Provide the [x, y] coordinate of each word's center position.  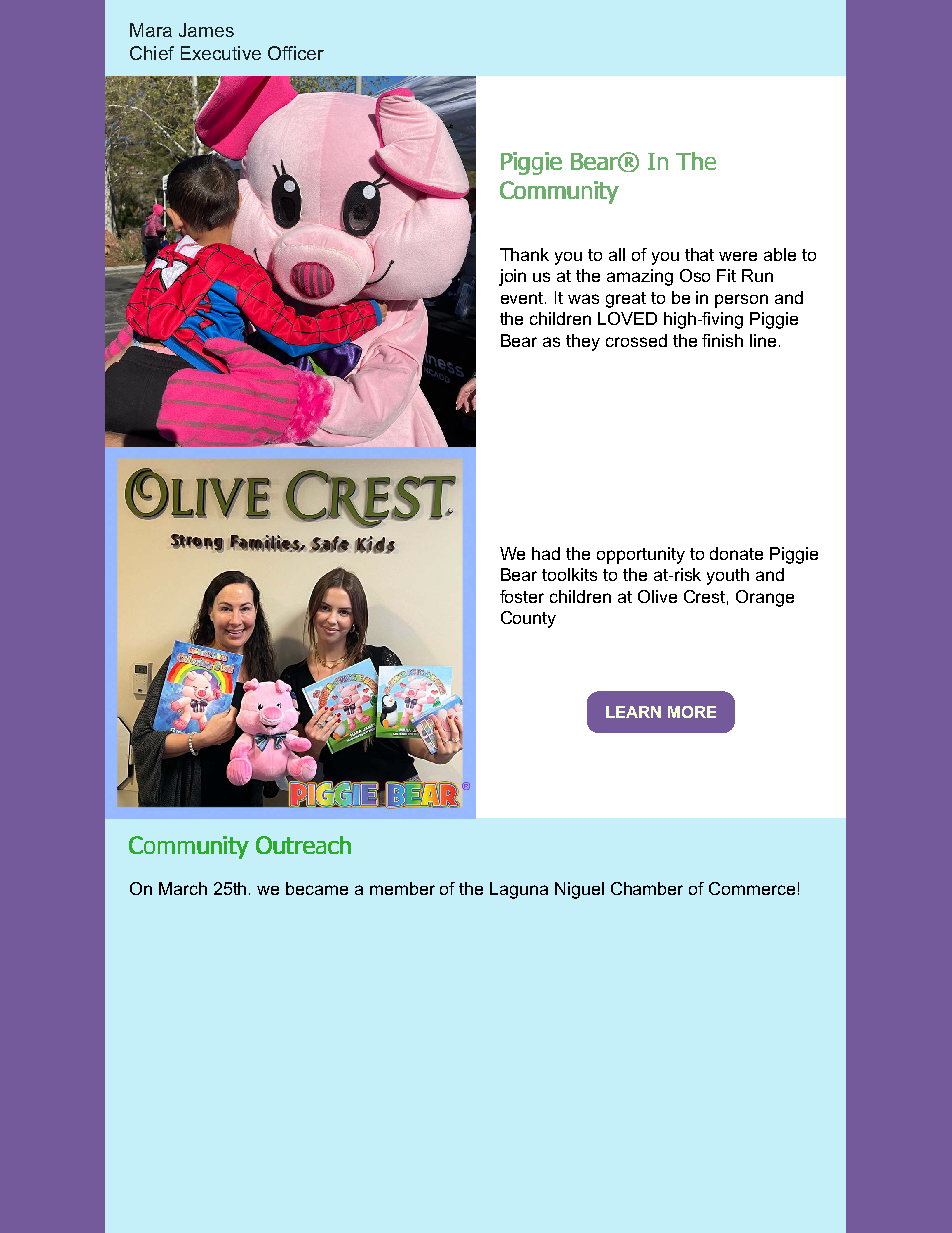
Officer [296, 53]
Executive [221, 53]
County [528, 619]
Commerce [752, 888]
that [699, 254]
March [183, 888]
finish [722, 340]
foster [522, 596]
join [512, 277]
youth [728, 576]
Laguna [519, 890]
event [523, 298]
